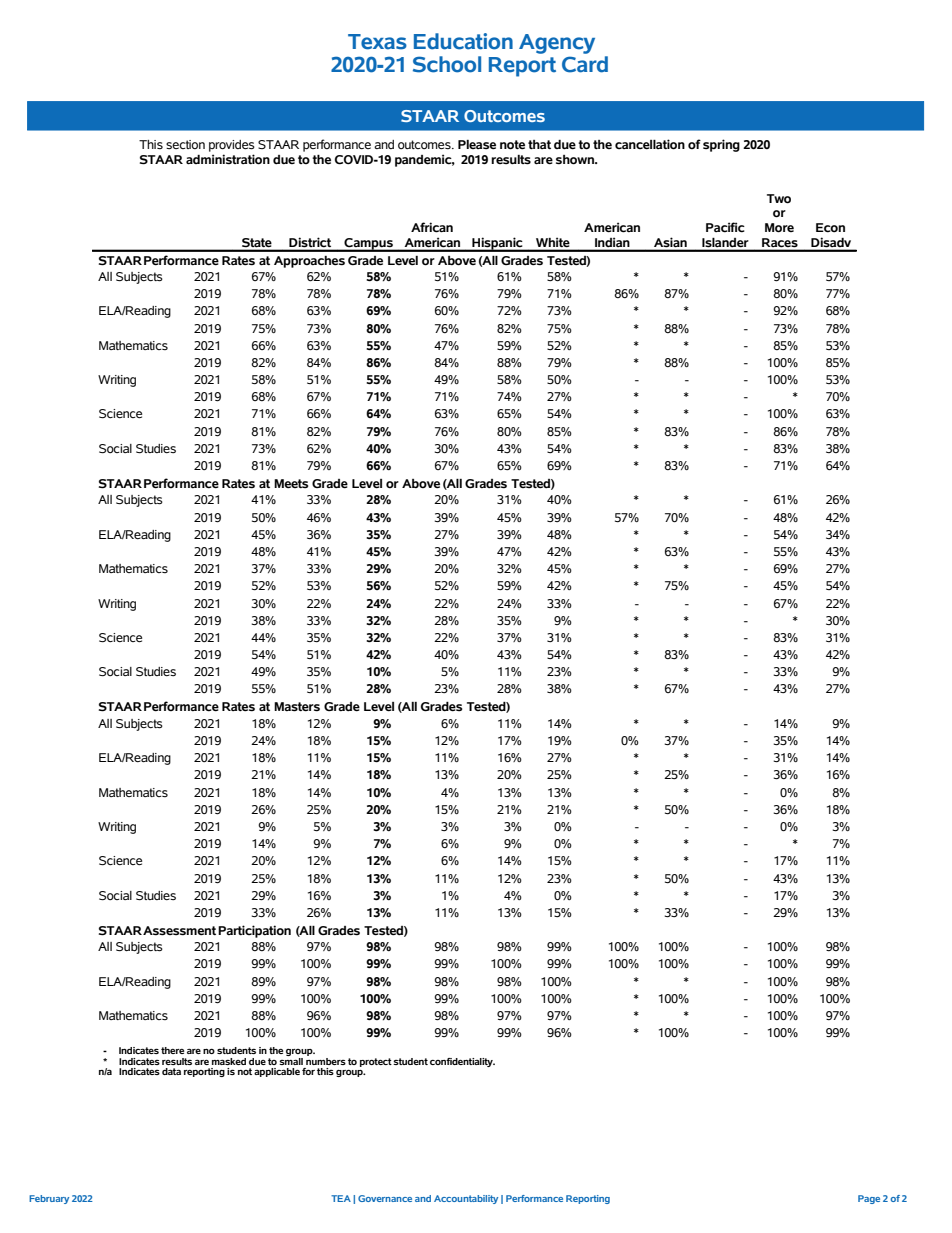 The image size is (952, 1233). Describe the element at coordinates (179, 931) in the image. I see `Assessment` at that location.
